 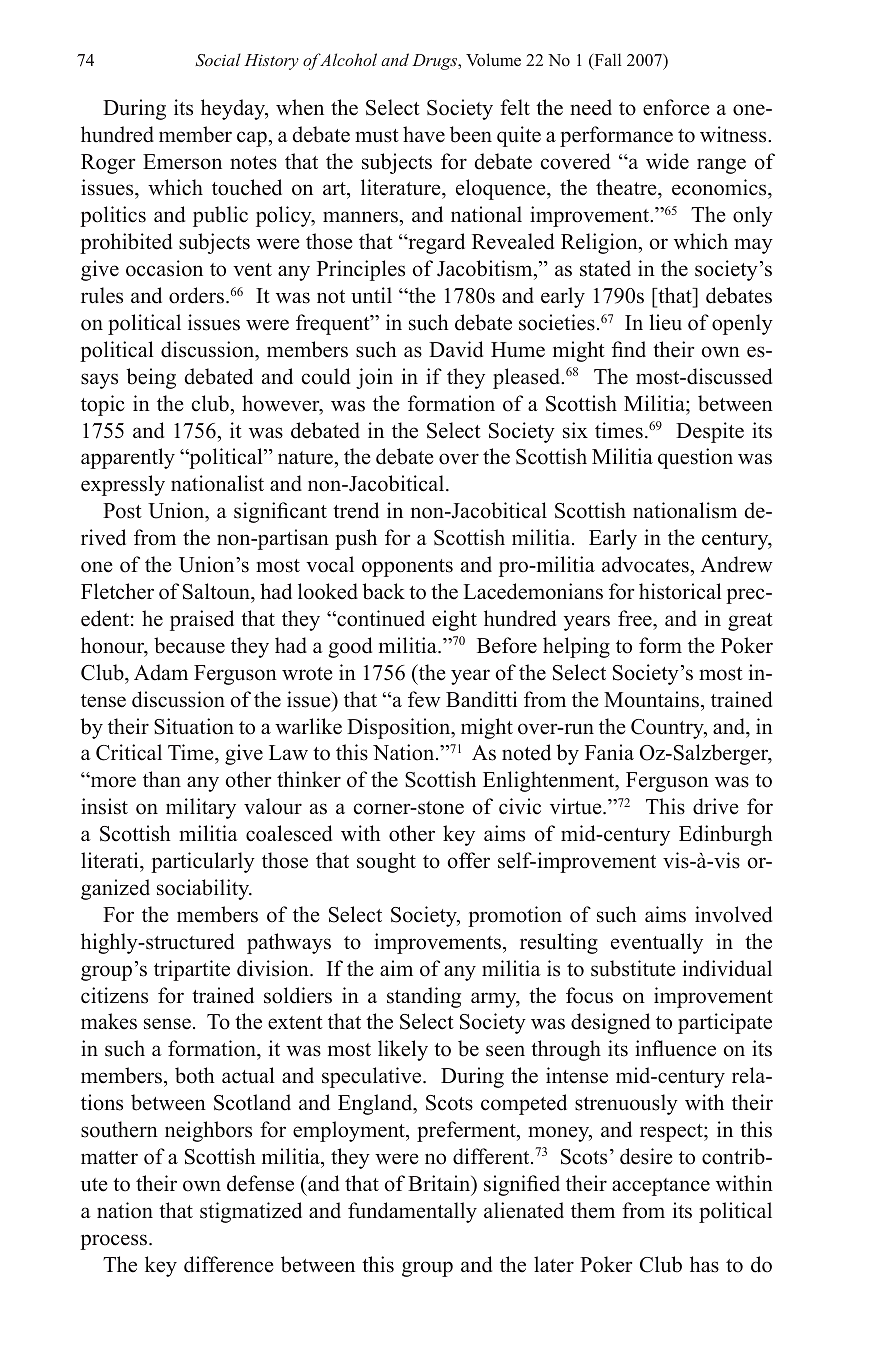 I want to click on standing, so click(x=424, y=997).
